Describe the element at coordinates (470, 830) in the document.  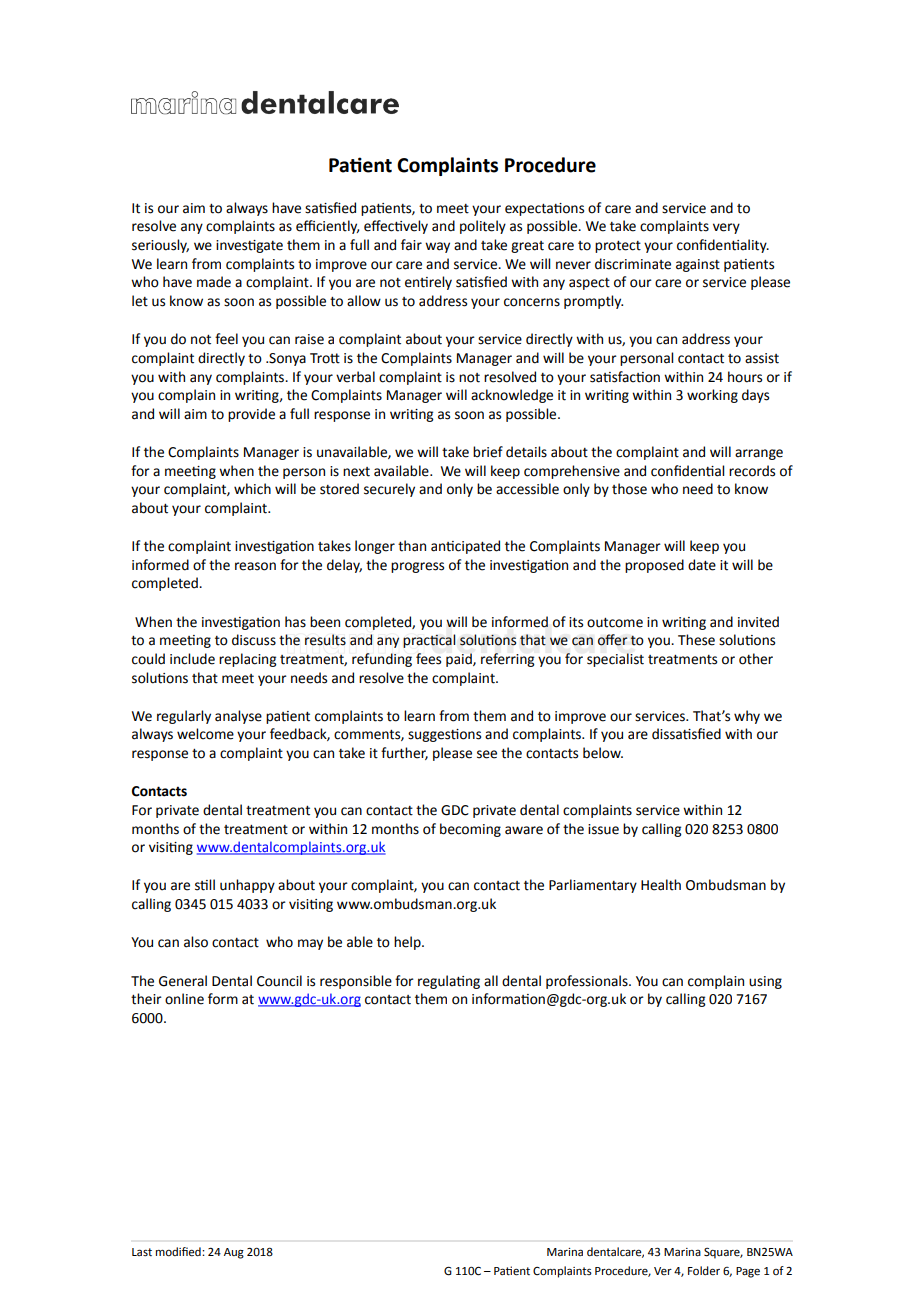
I see `becoming` at that location.
